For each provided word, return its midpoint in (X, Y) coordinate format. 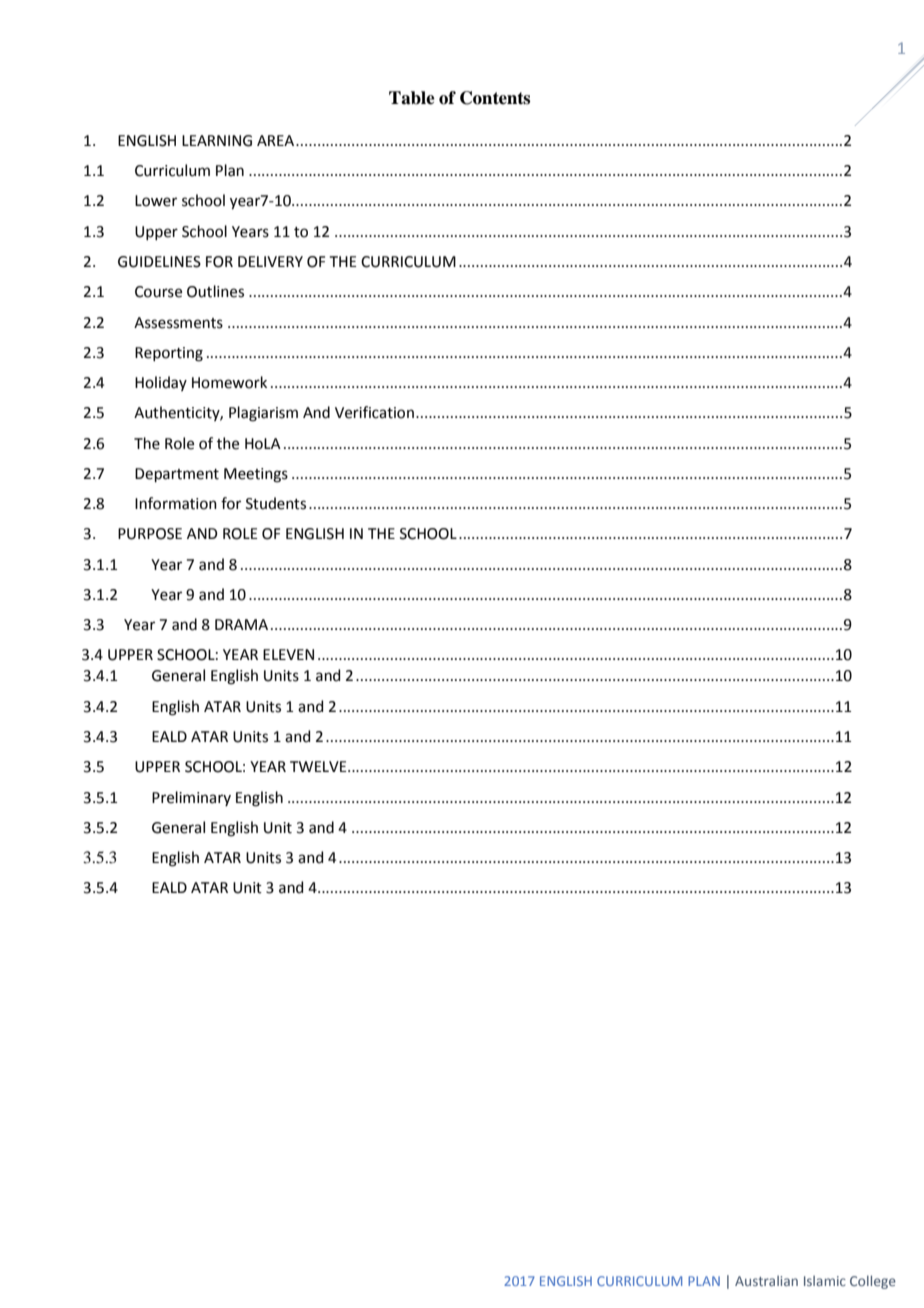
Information (176, 503)
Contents (495, 98)
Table (412, 98)
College (873, 1282)
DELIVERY (270, 261)
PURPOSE (150, 534)
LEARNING (217, 141)
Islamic (825, 1280)
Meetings (256, 475)
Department (177, 475)
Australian (766, 1280)
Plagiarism (263, 414)
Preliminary (191, 798)
